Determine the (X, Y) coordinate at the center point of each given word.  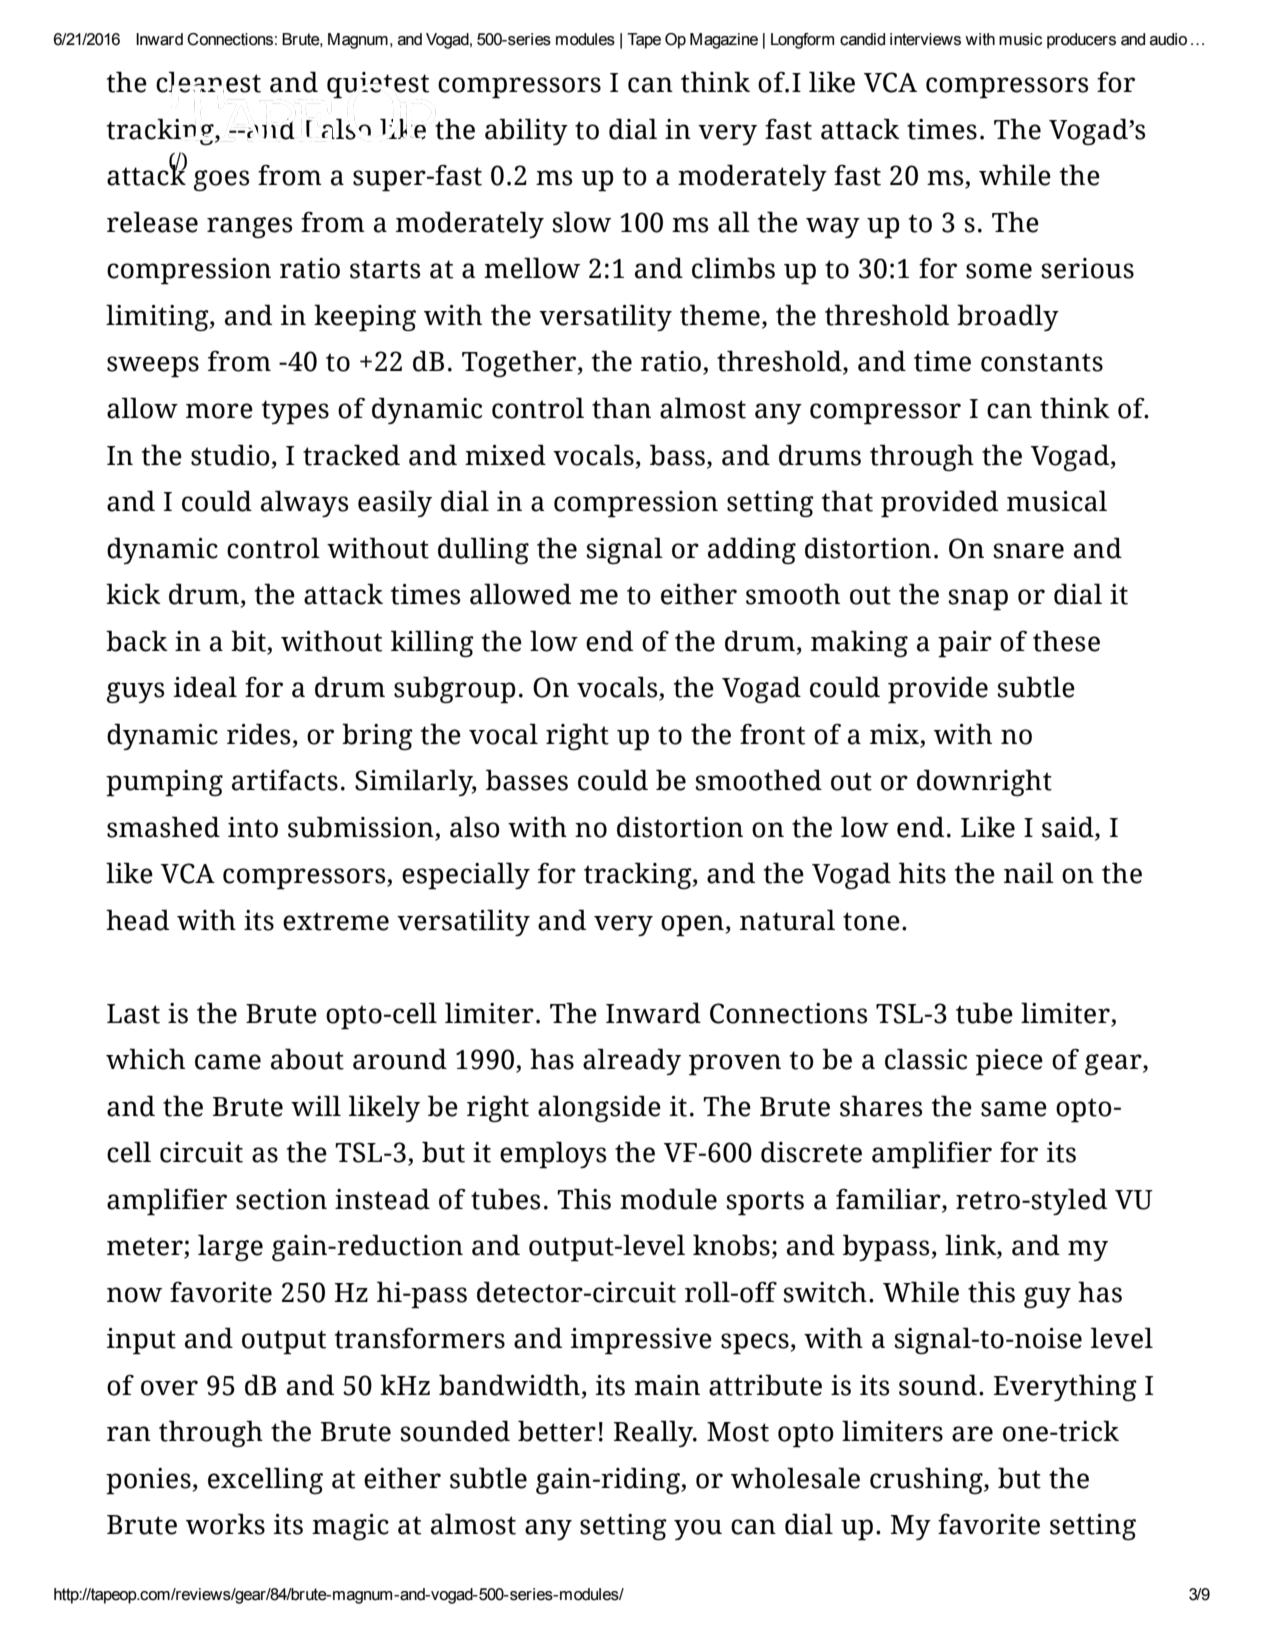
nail (1029, 873)
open (693, 926)
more (219, 411)
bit (248, 641)
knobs (731, 1245)
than (621, 408)
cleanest (208, 82)
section (281, 1199)
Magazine (724, 41)
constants (1042, 362)
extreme (336, 921)
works (225, 1524)
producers (1081, 41)
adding (752, 550)
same (1014, 1109)
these (1066, 641)
